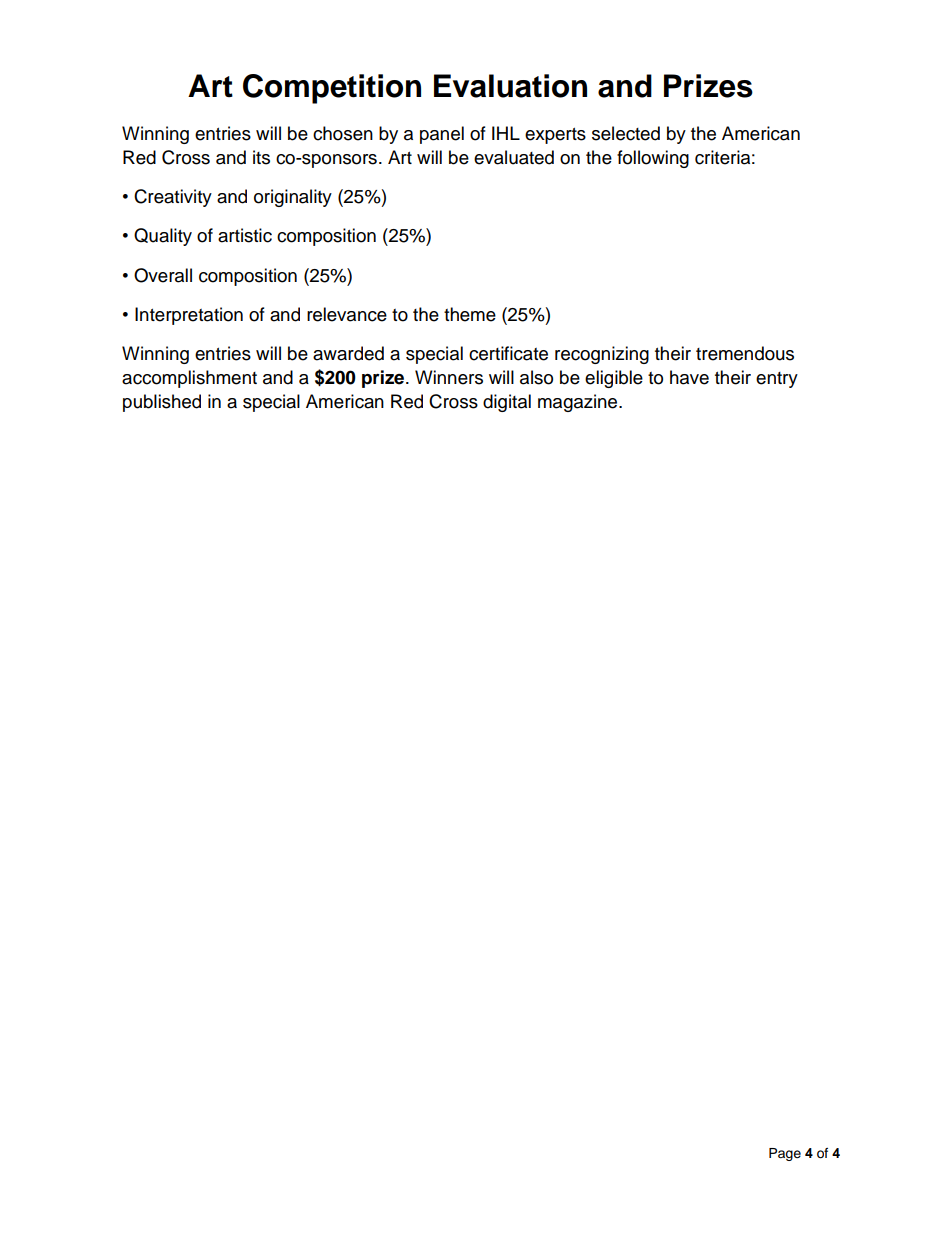 This document has height=1233, width=952. I want to click on magazine, so click(579, 403).
